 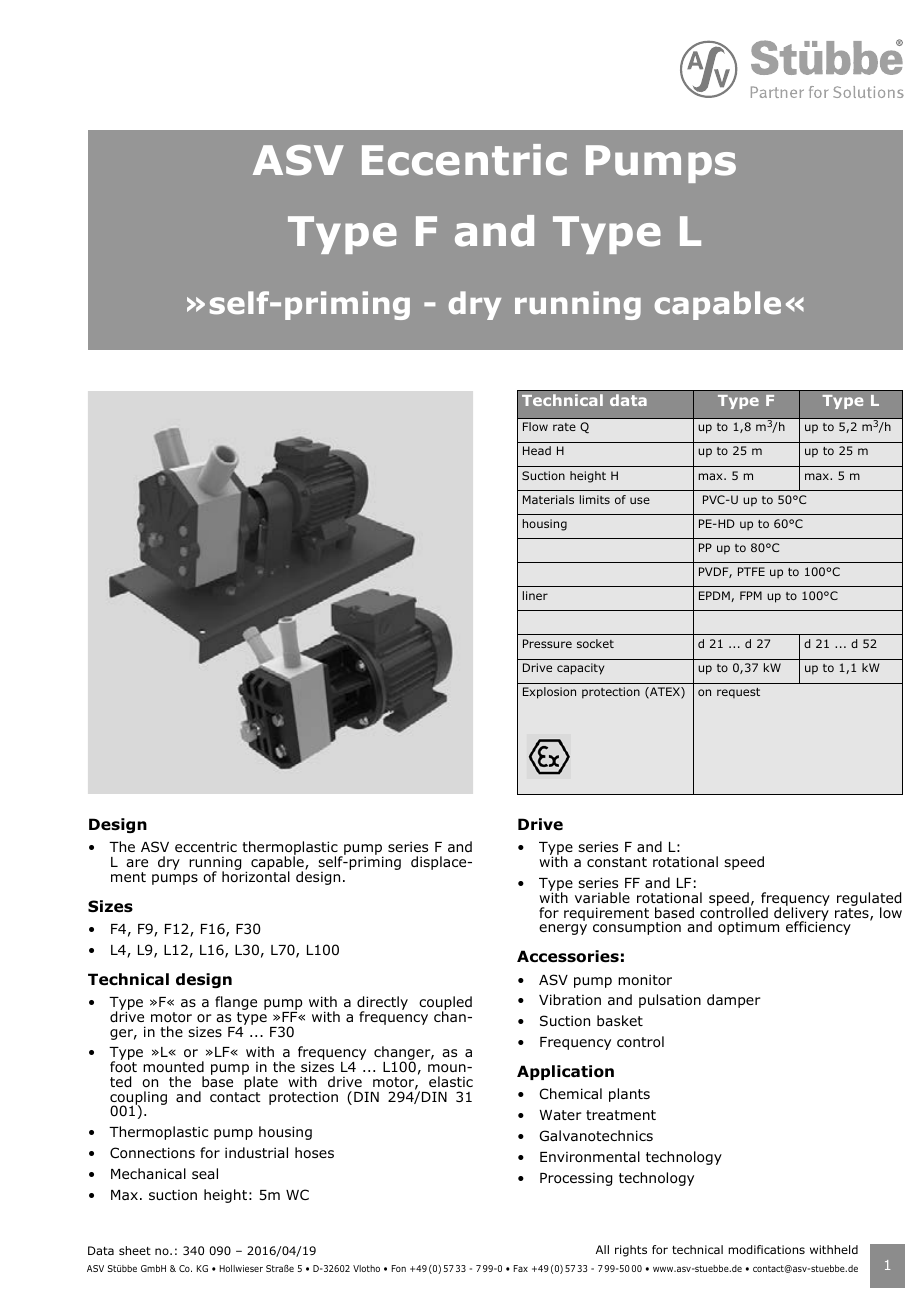 What do you see at coordinates (640, 500) in the screenshot?
I see `use` at bounding box center [640, 500].
